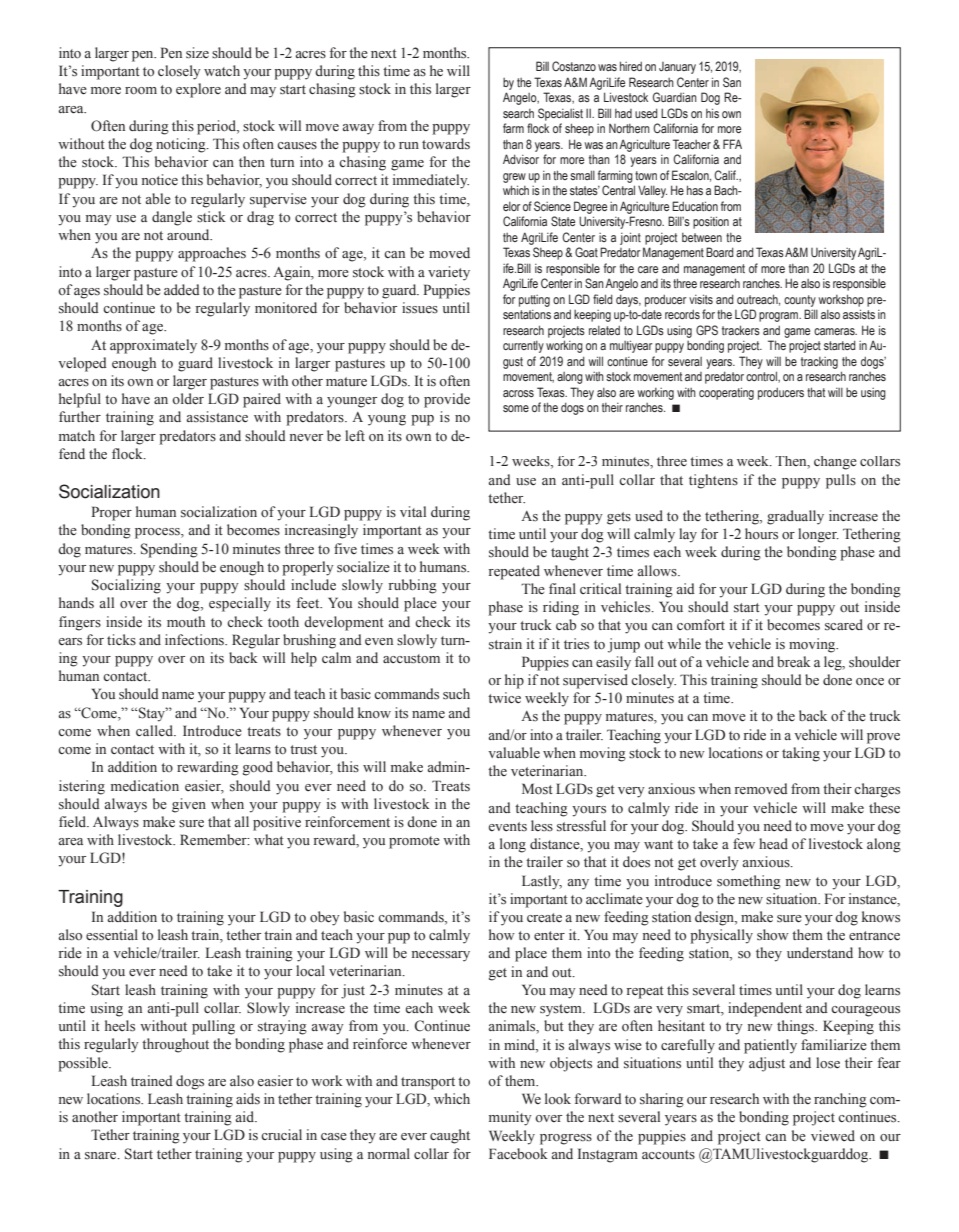 This page has height=1232, width=959. I want to click on towards, so click(446, 144).
